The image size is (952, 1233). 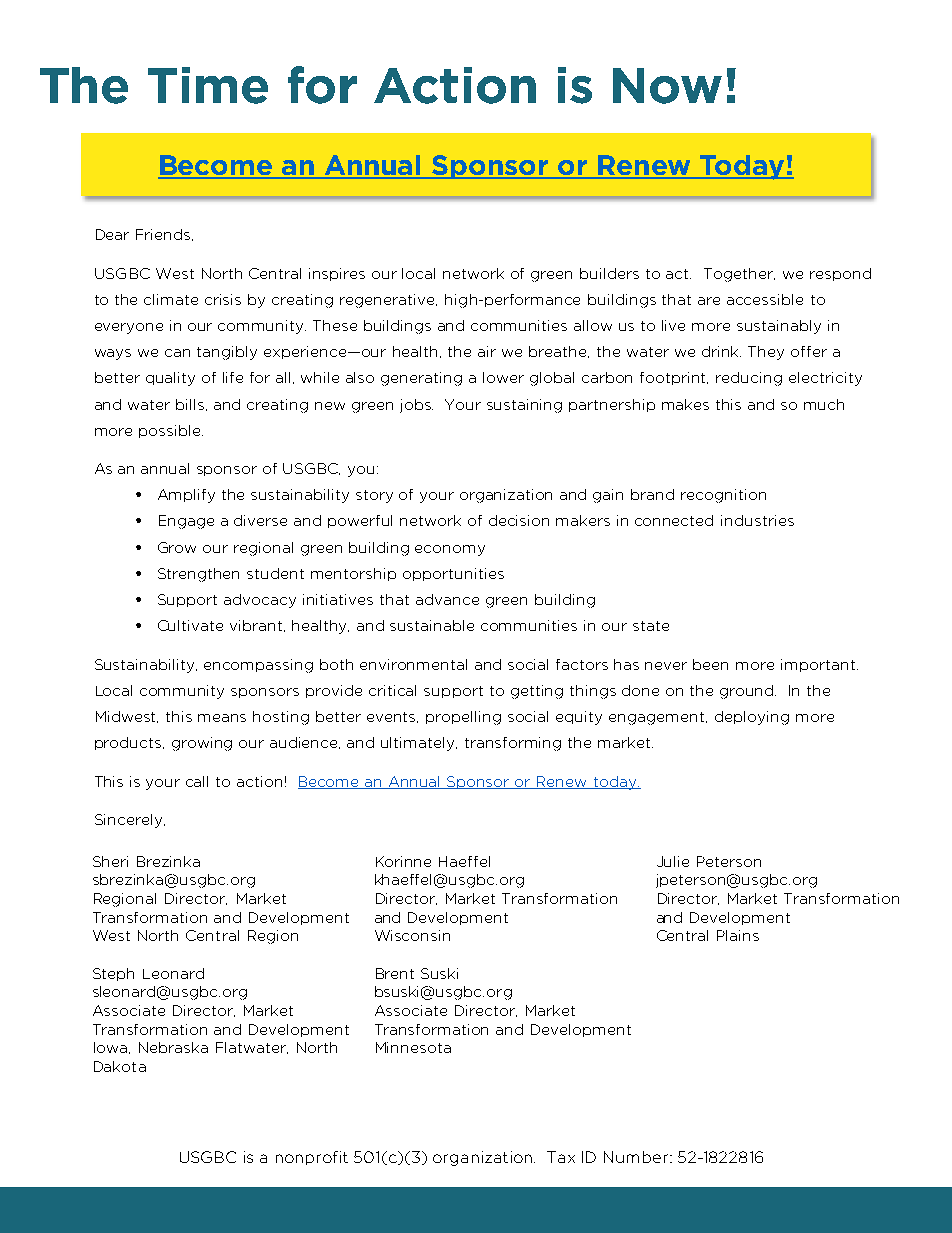 I want to click on Wisconsin, so click(x=412, y=935).
